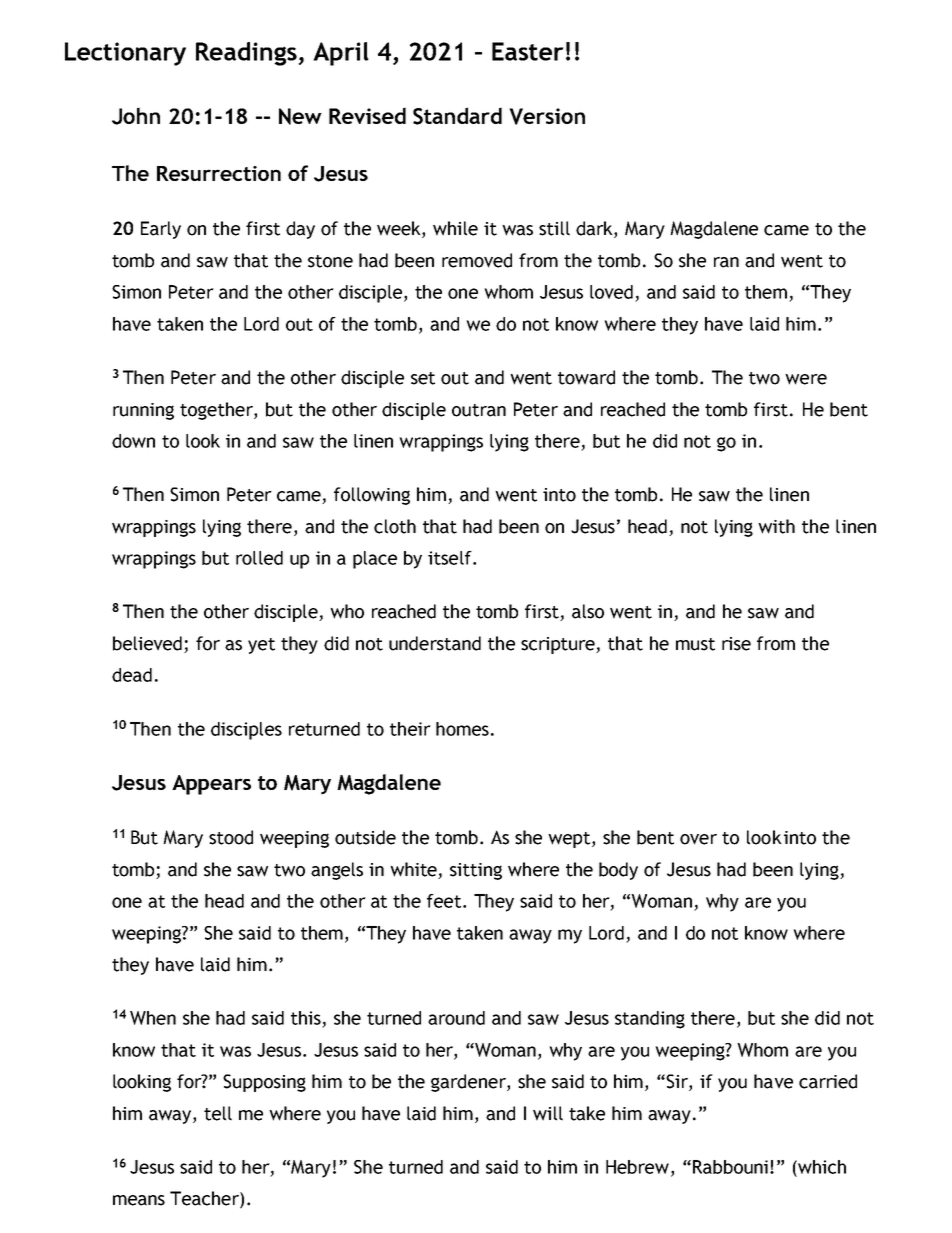 The image size is (952, 1233). What do you see at coordinates (205, 1199) in the page?
I see `Teacher` at bounding box center [205, 1199].
